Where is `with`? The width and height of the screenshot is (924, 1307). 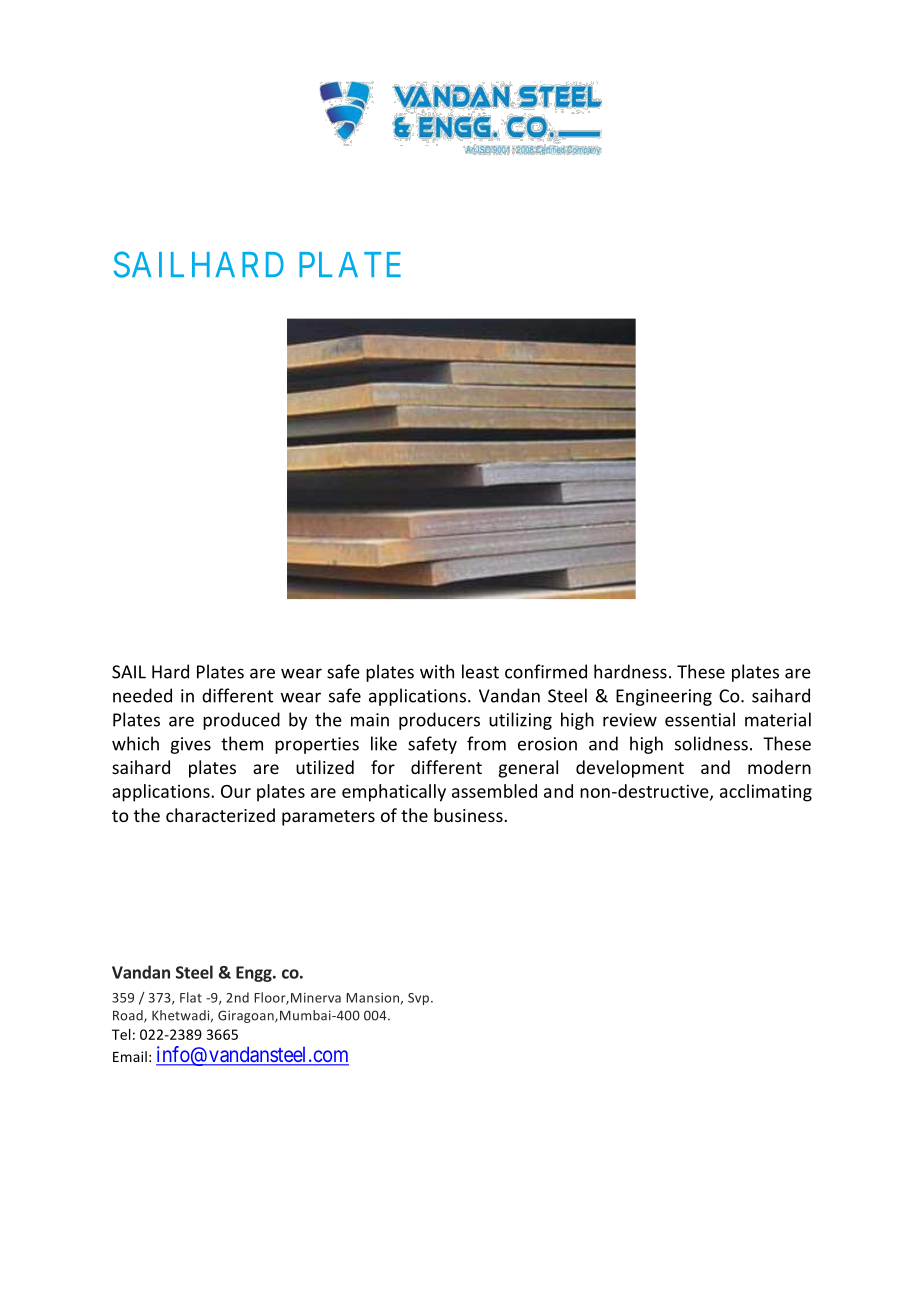
with is located at coordinates (437, 671).
